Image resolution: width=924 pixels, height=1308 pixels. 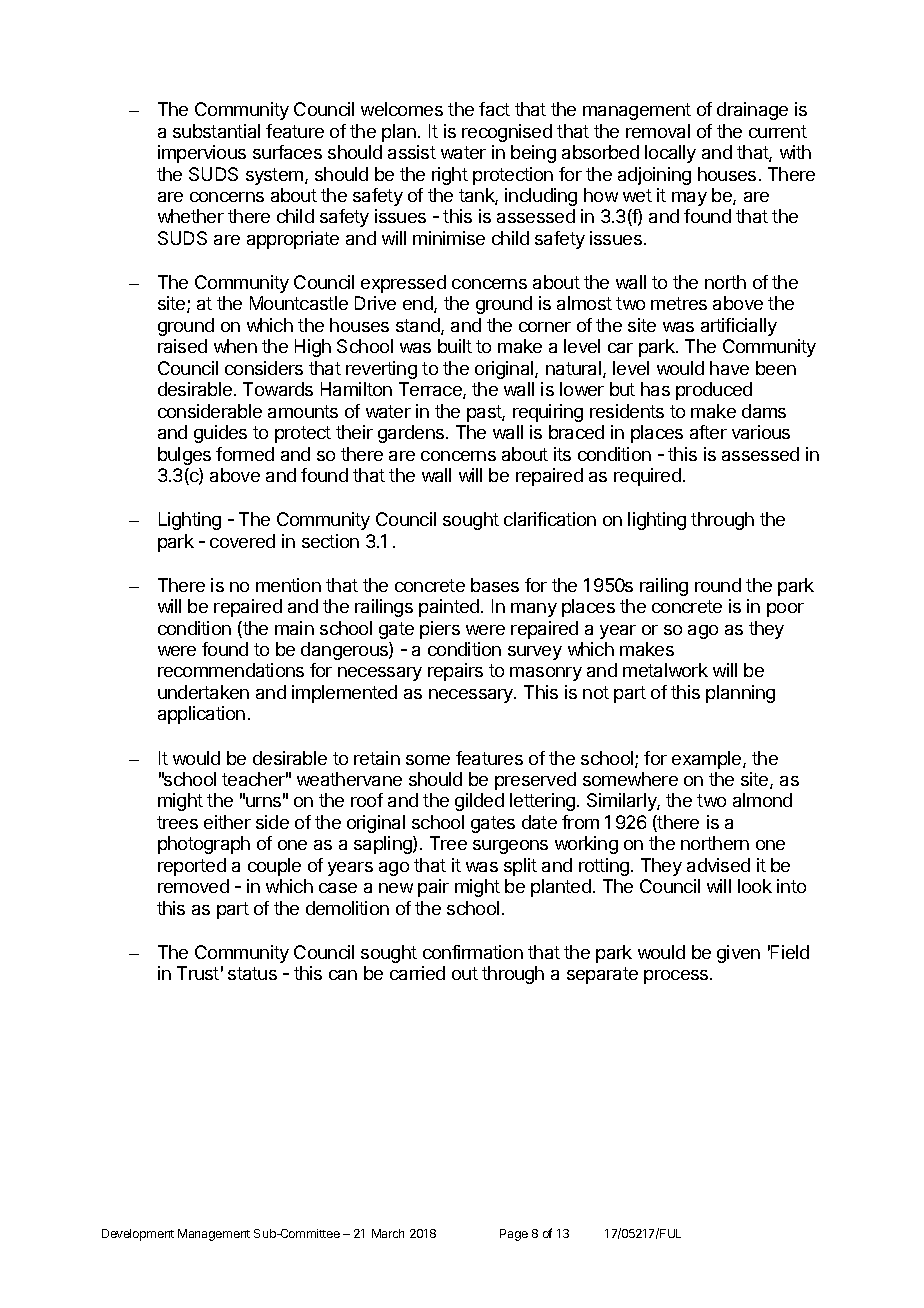 I want to click on recognised, so click(x=507, y=133).
